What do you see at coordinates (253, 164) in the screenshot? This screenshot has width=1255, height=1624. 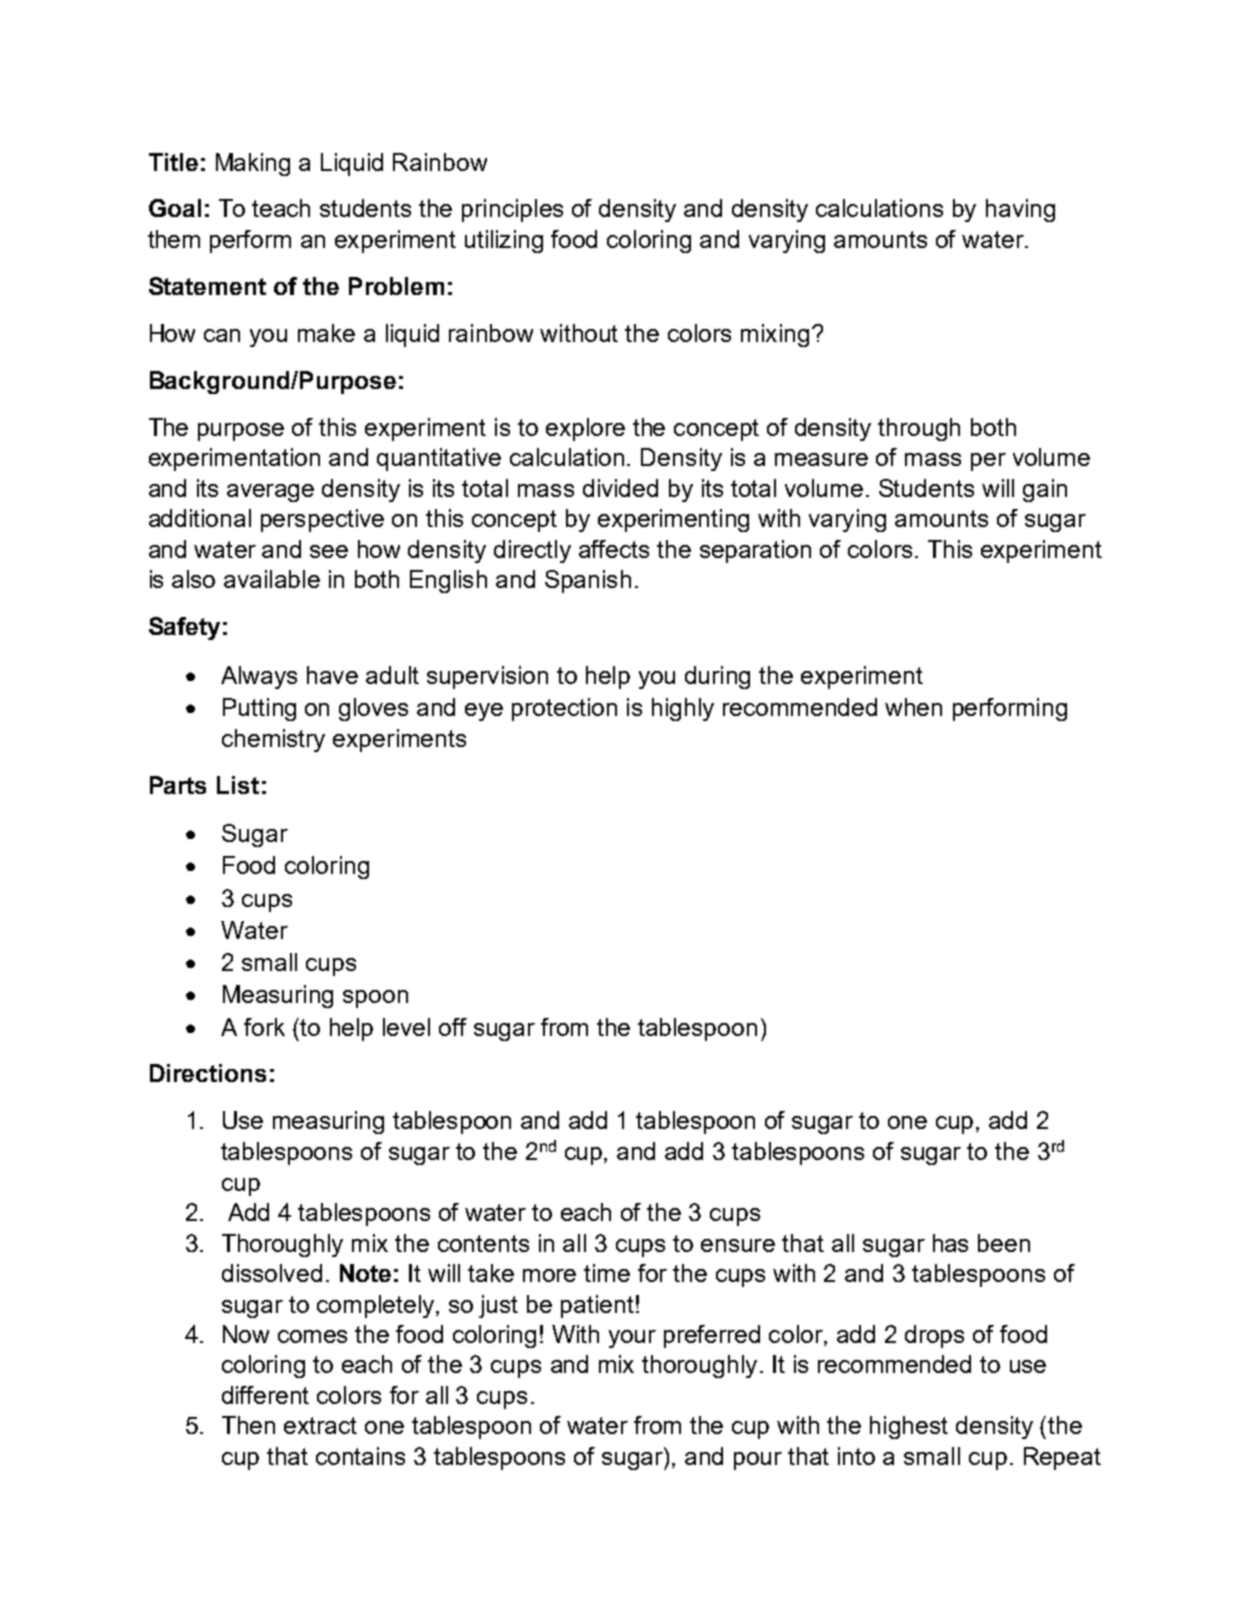 I see `Making` at bounding box center [253, 164].
